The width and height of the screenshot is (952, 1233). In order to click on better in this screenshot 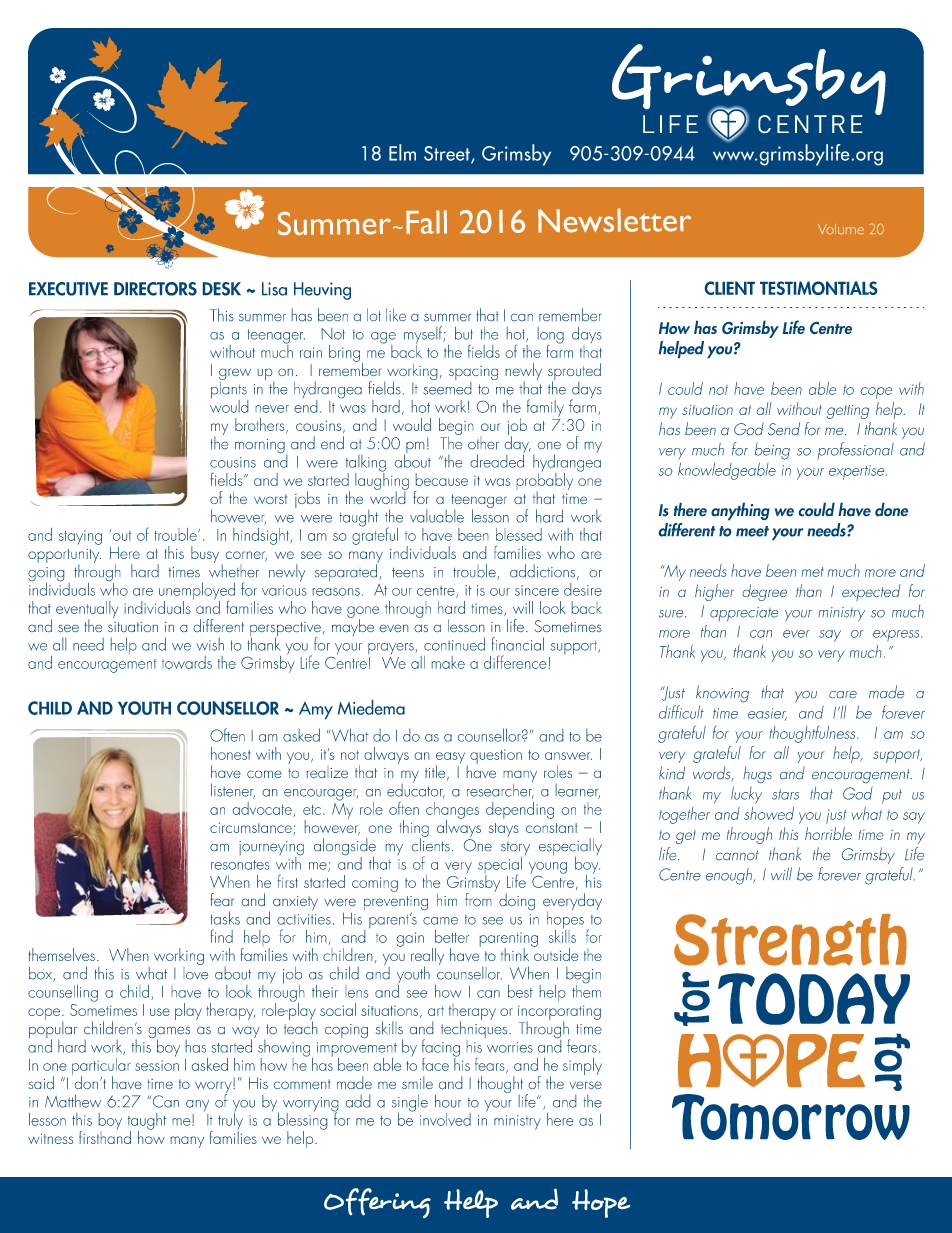, I will do `click(452, 936)`.
